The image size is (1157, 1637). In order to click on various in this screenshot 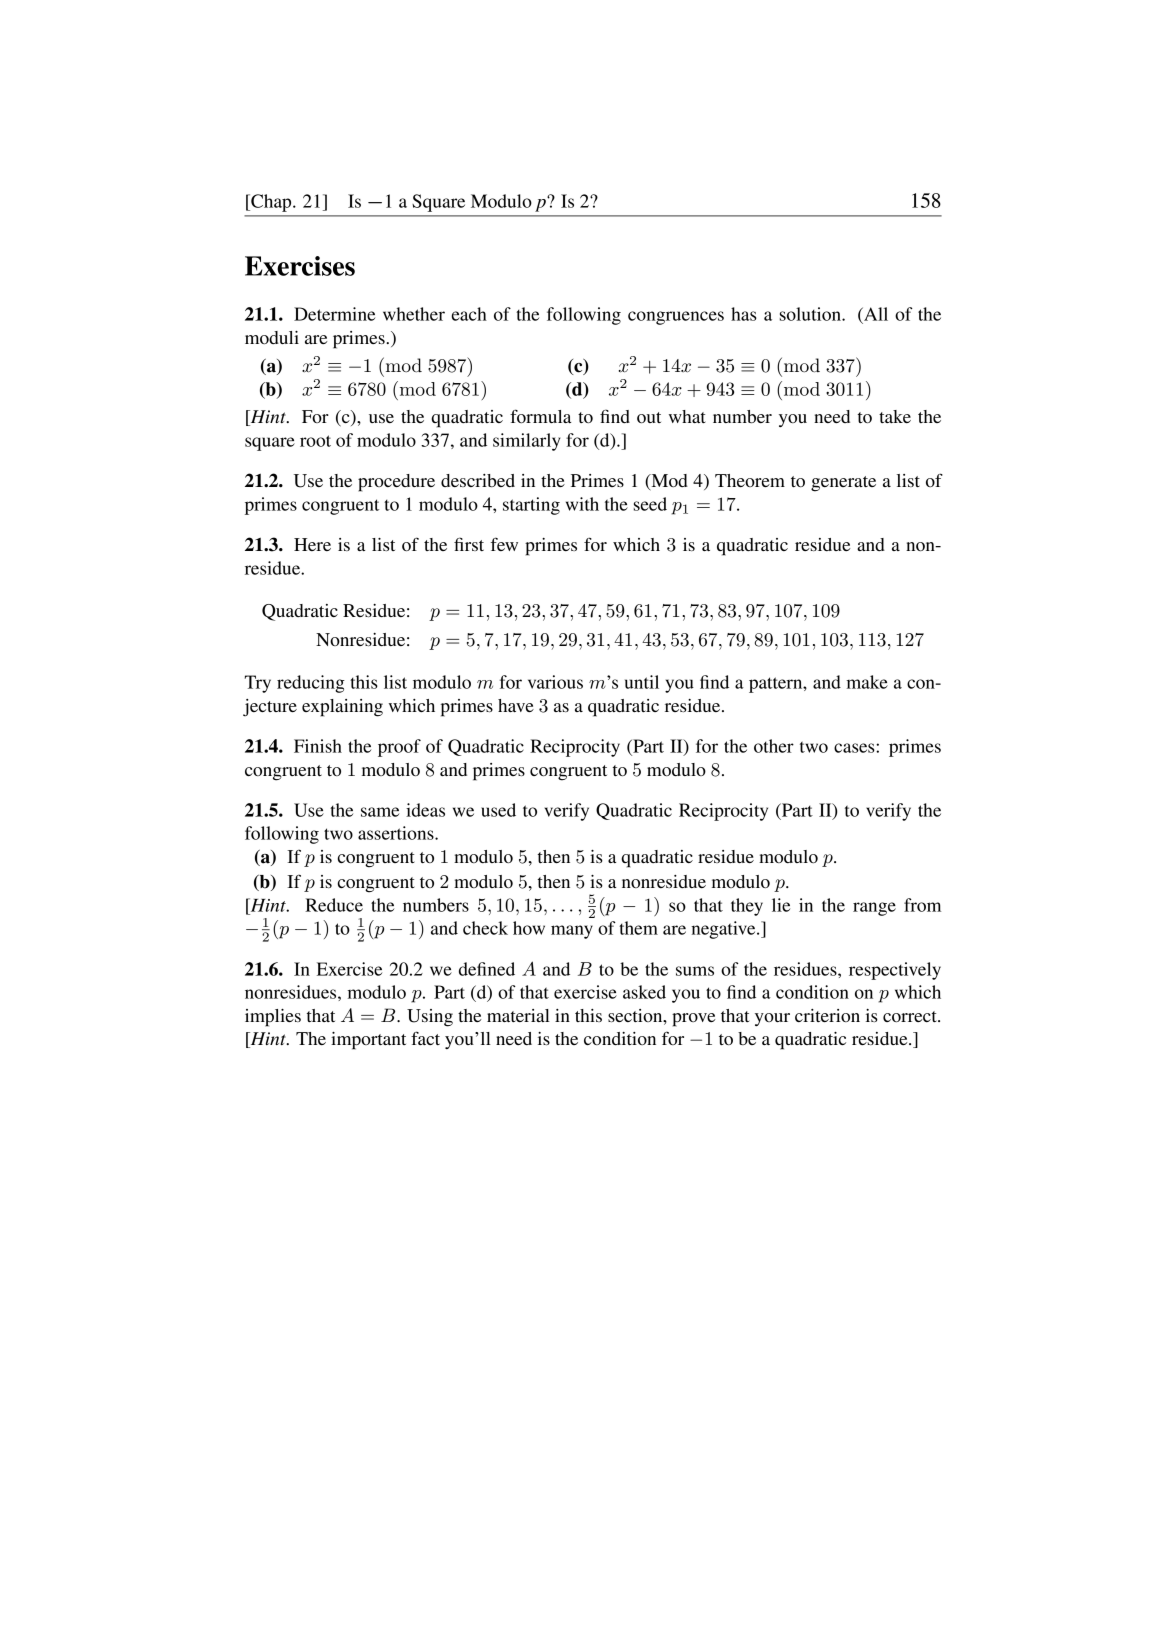, I will do `click(555, 682)`.
